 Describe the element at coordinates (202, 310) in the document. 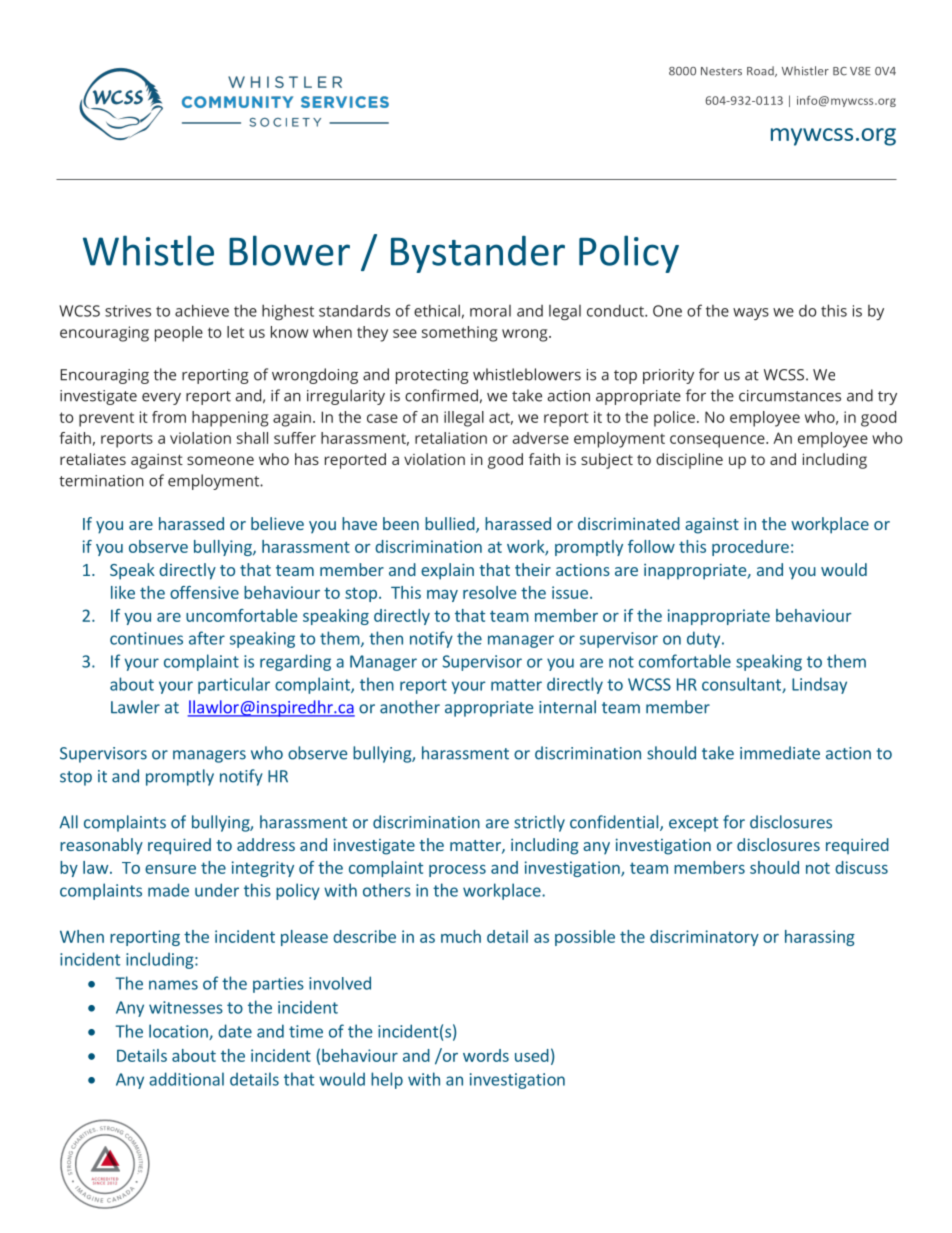

I see `achieve` at that location.
